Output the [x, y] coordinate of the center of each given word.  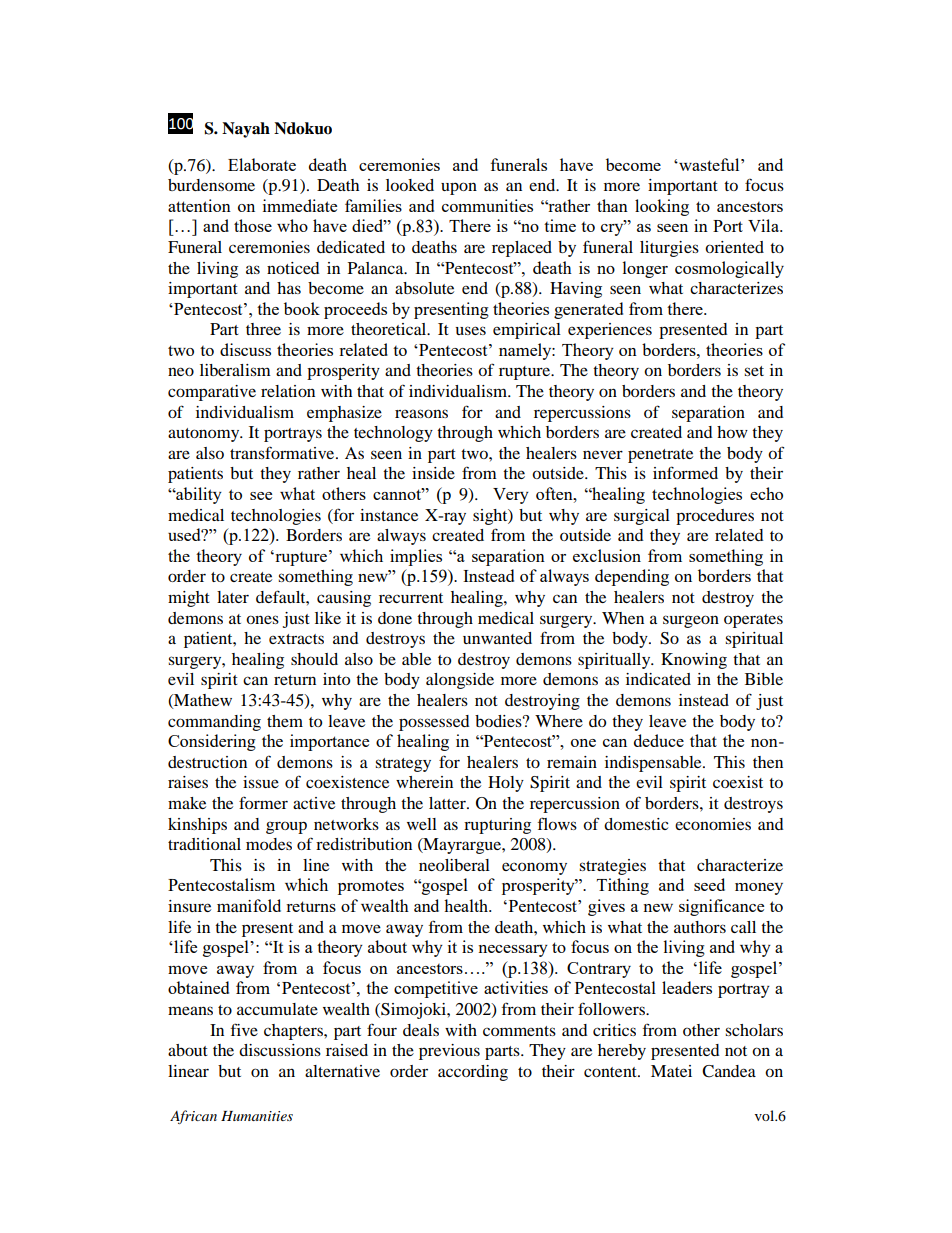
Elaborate [262, 164]
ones [262, 619]
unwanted [497, 638]
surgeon [691, 621]
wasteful [709, 164]
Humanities [257, 1116]
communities [487, 205]
